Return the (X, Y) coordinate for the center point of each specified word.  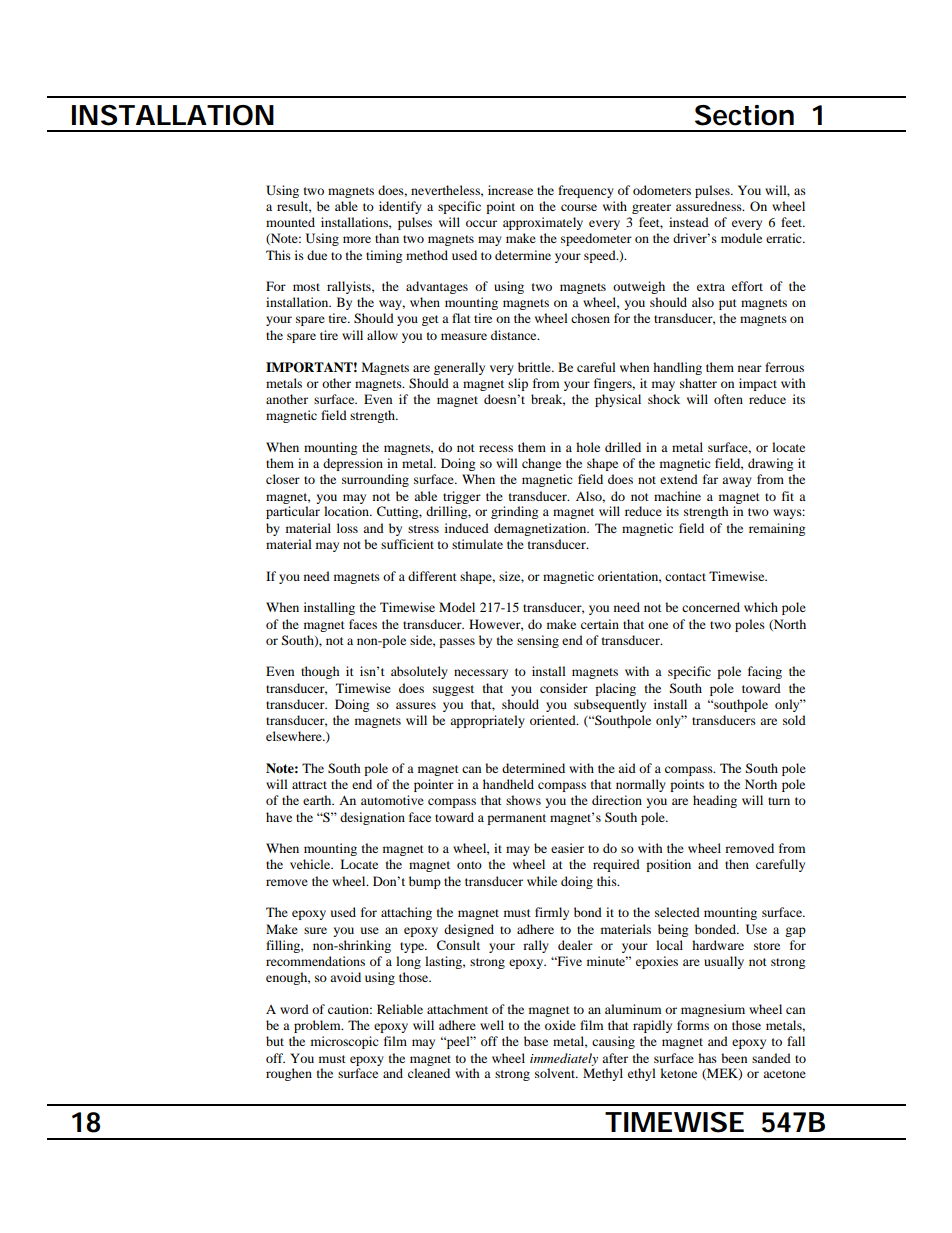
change (541, 464)
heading (715, 801)
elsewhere (295, 736)
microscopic (345, 1042)
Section (744, 115)
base (536, 1041)
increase (510, 190)
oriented (554, 720)
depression (353, 464)
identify (400, 207)
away (737, 482)
